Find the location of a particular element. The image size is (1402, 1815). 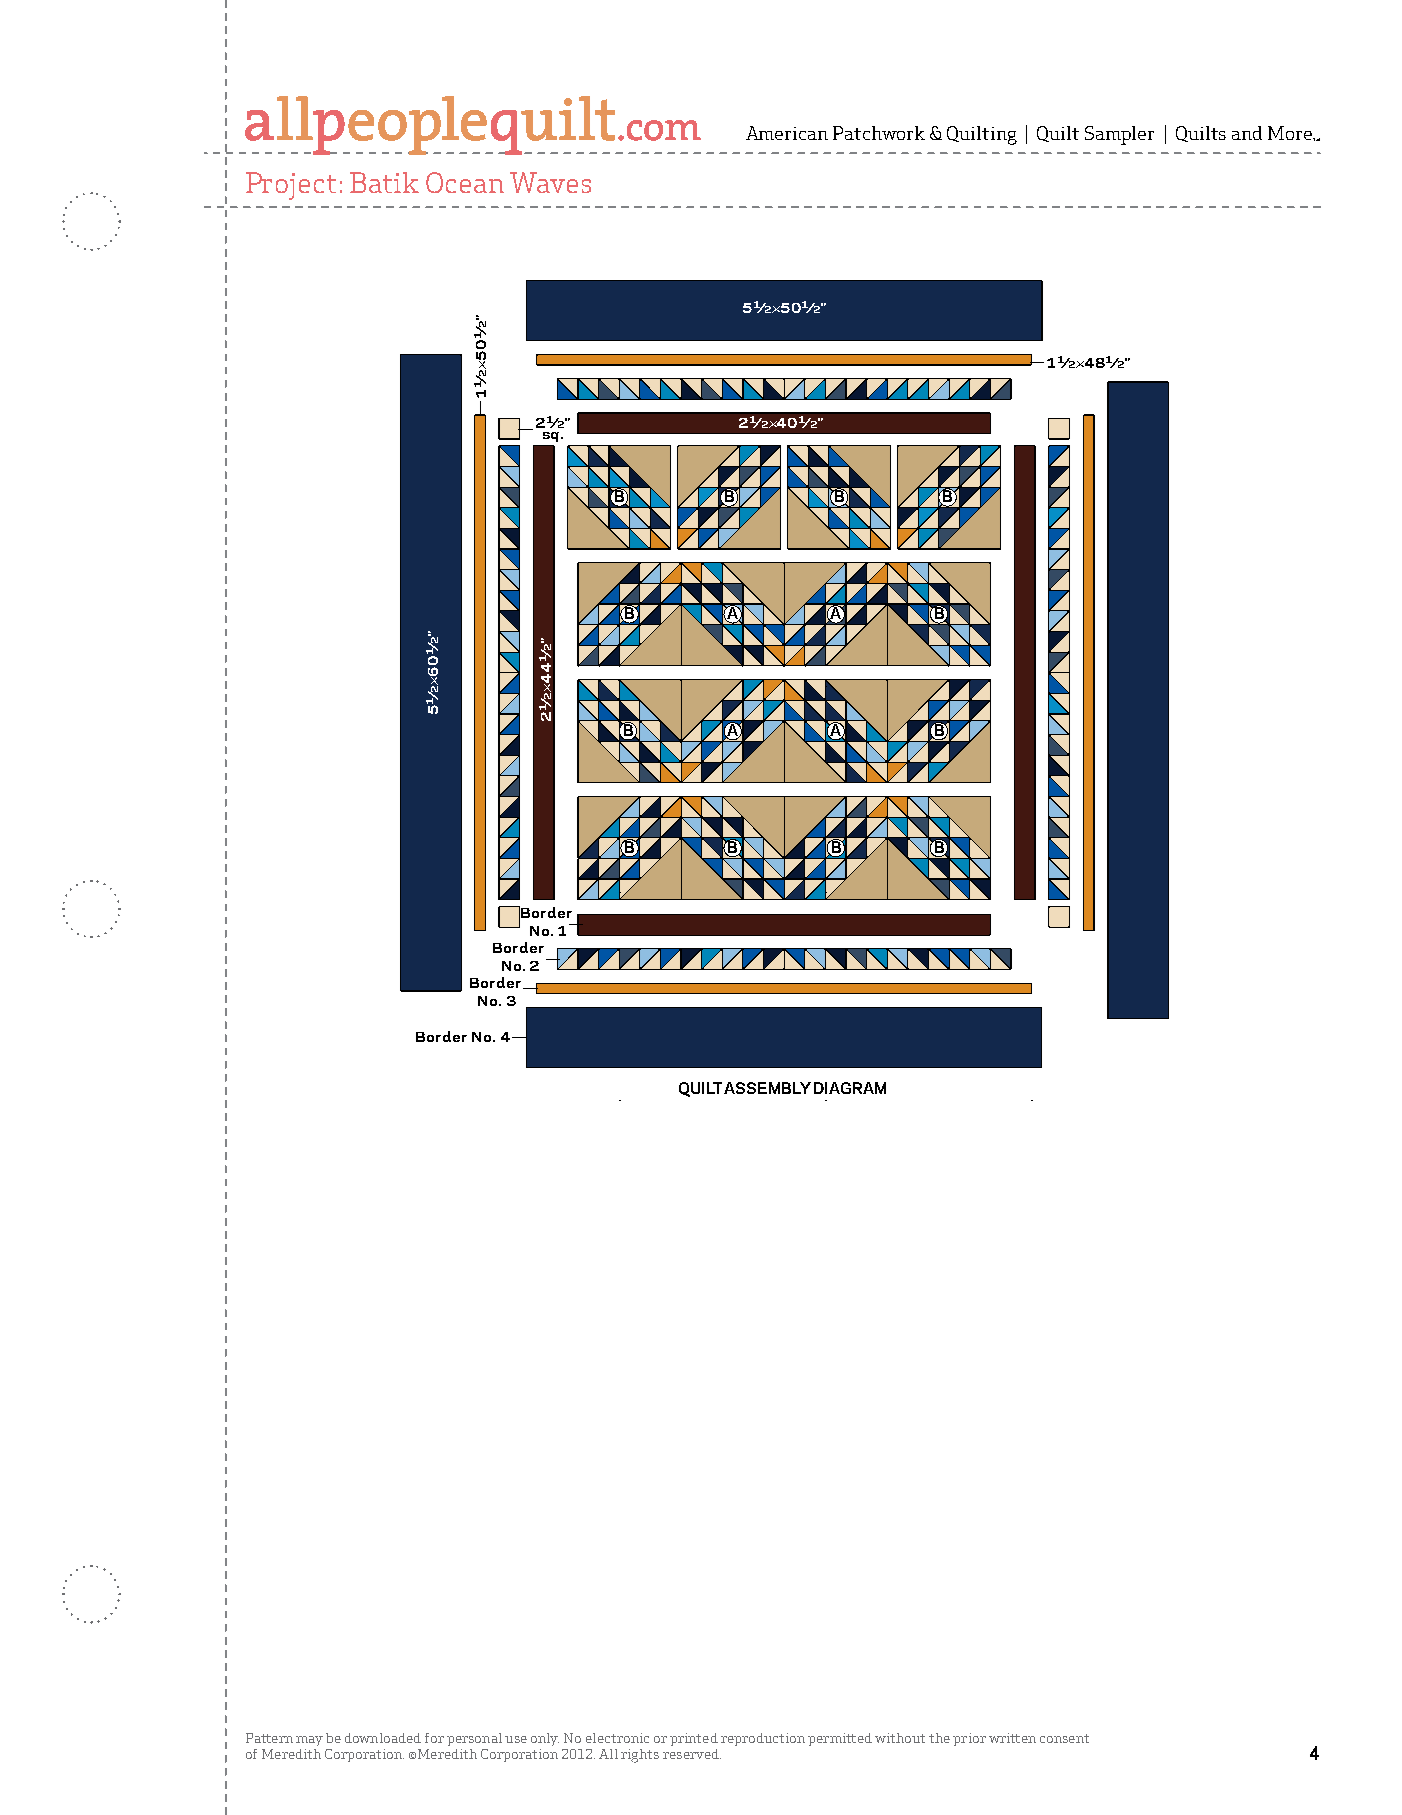

reproduction is located at coordinates (763, 1739).
